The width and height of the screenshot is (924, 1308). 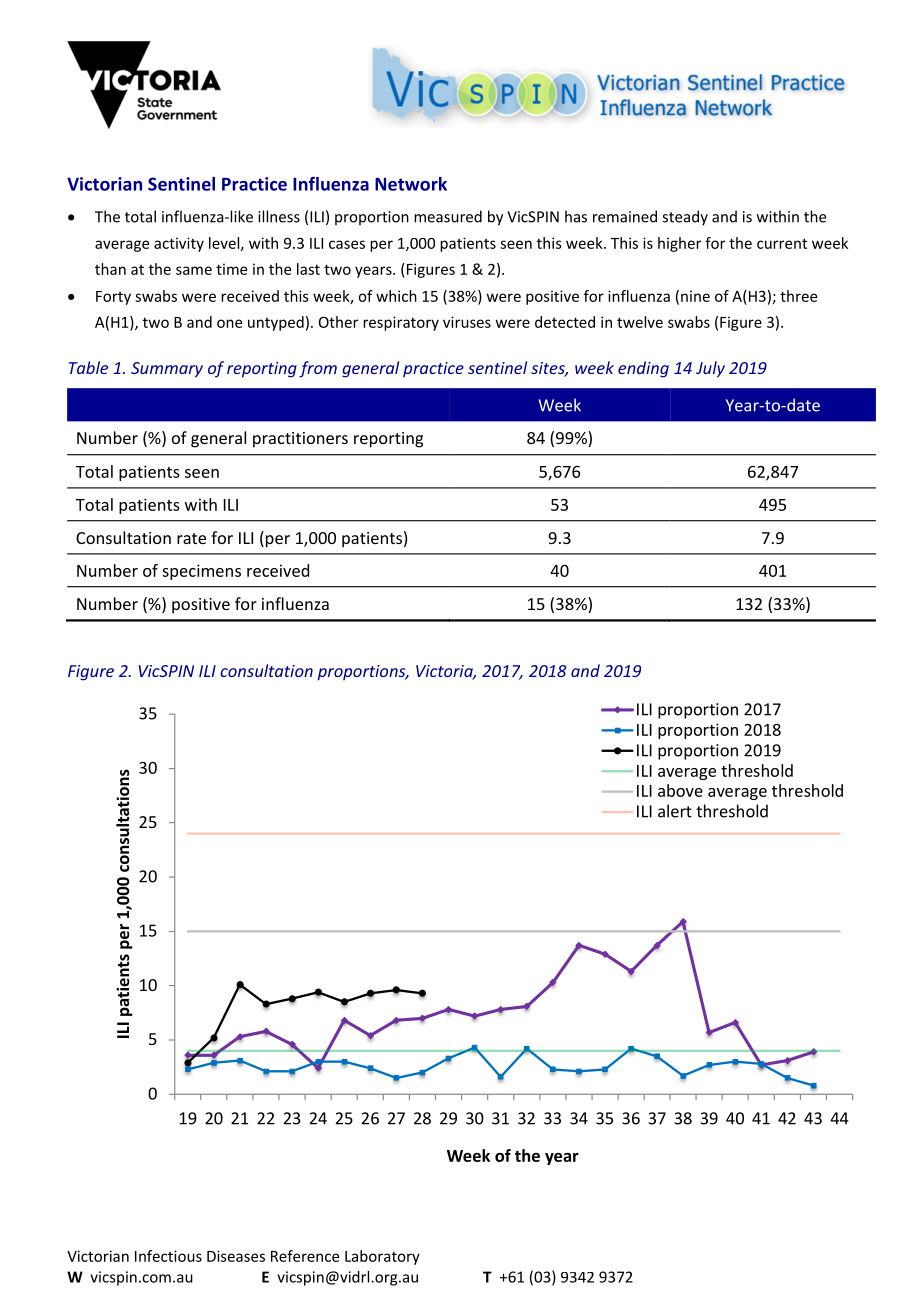 What do you see at coordinates (710, 369) in the screenshot?
I see `July` at bounding box center [710, 369].
